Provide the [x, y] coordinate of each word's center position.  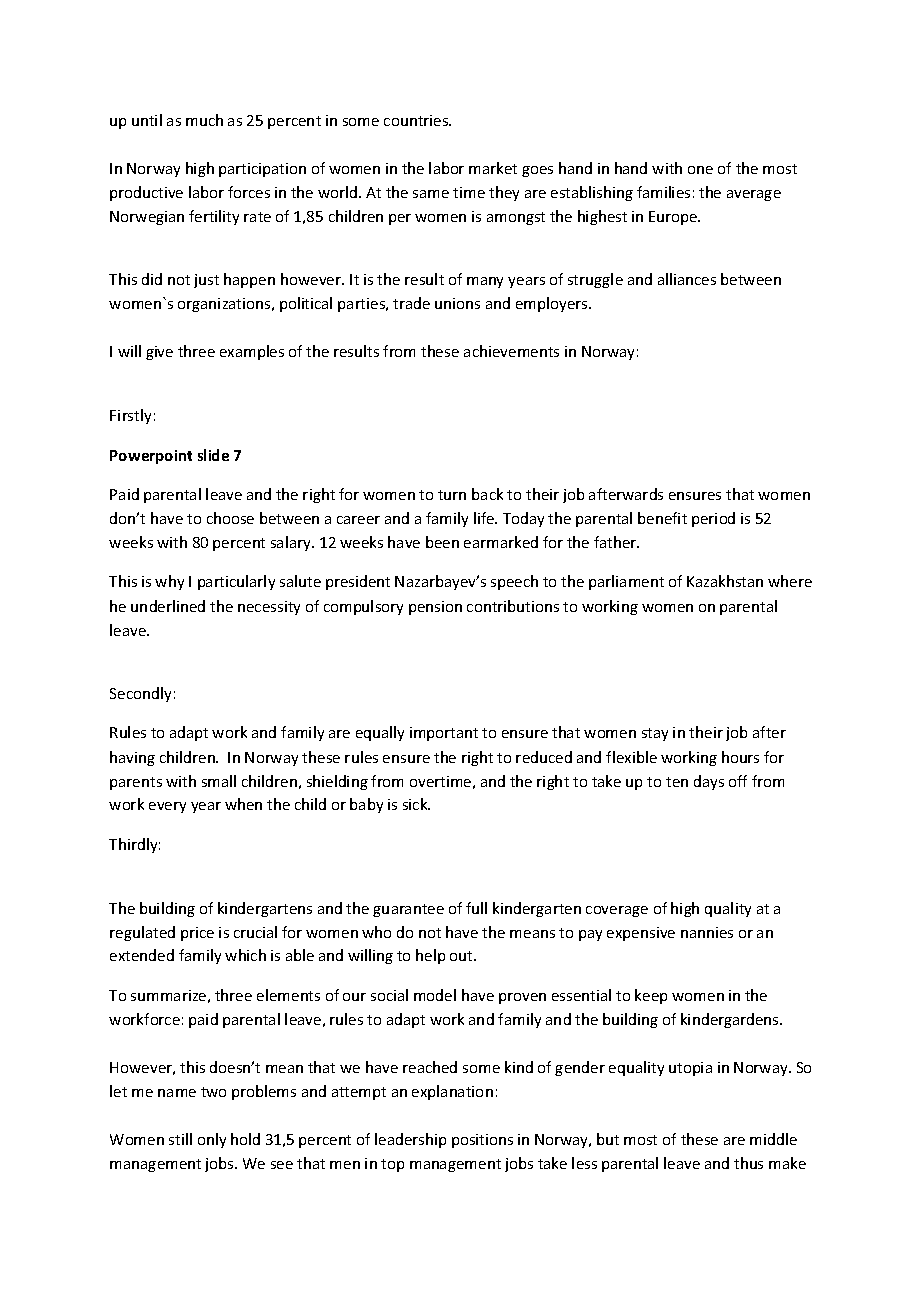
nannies [707, 932]
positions [482, 1141]
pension [435, 608]
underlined [168, 606]
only [212, 1140]
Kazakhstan [725, 581]
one [700, 170]
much [204, 120]
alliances [687, 279]
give [159, 353]
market [493, 168]
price [197, 934]
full [476, 908]
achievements [511, 351]
